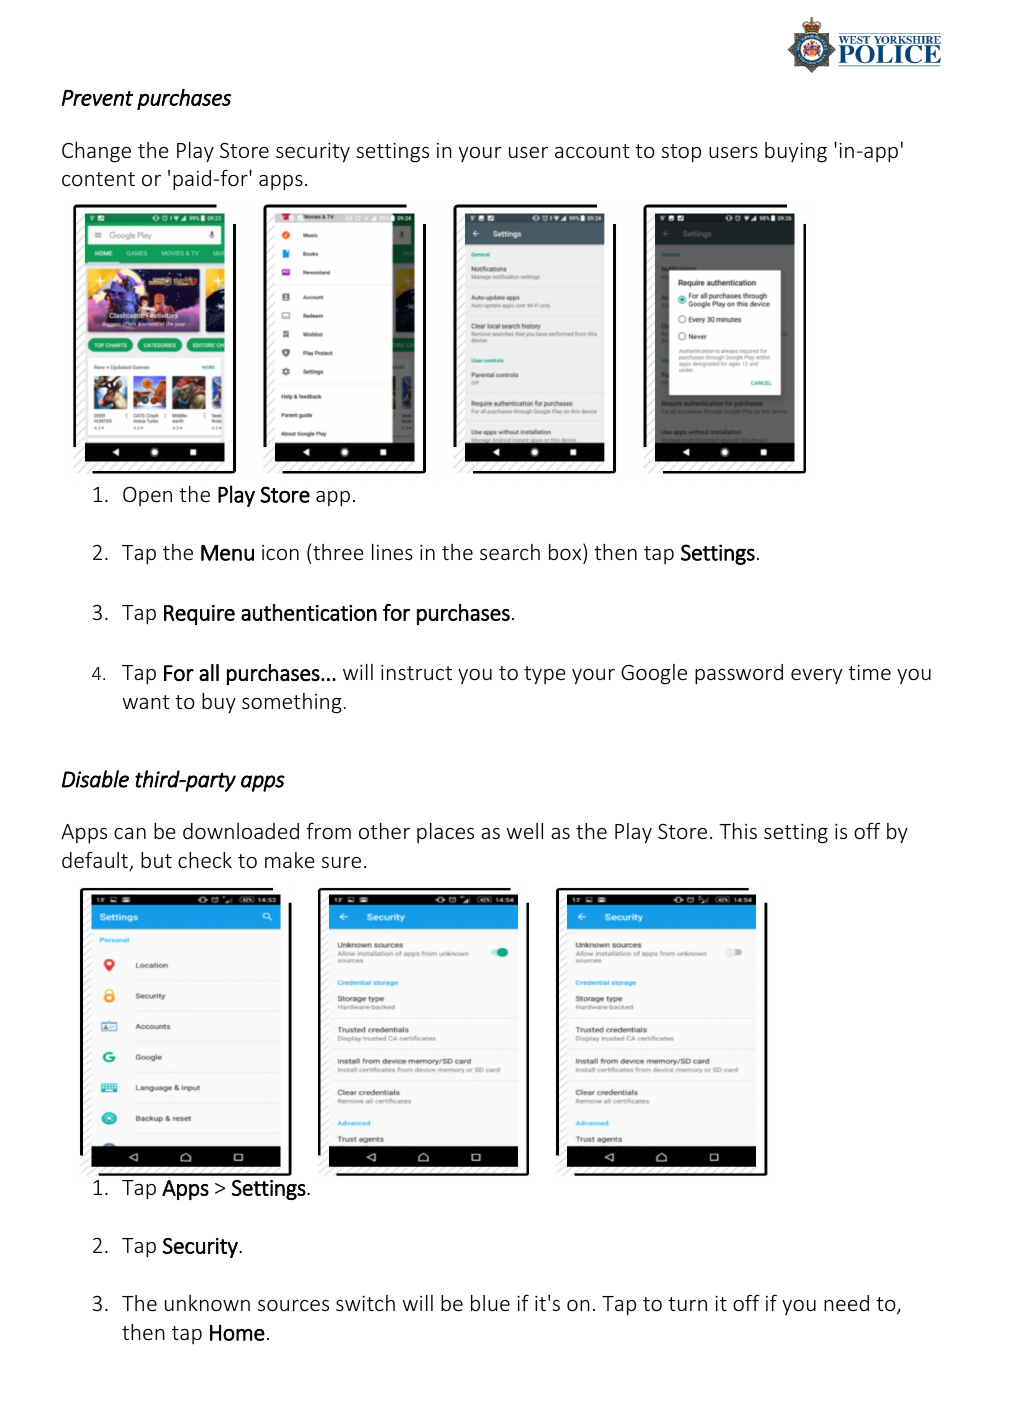 The height and width of the image is (1427, 1009). Describe the element at coordinates (545, 675) in the image. I see `type` at that location.
